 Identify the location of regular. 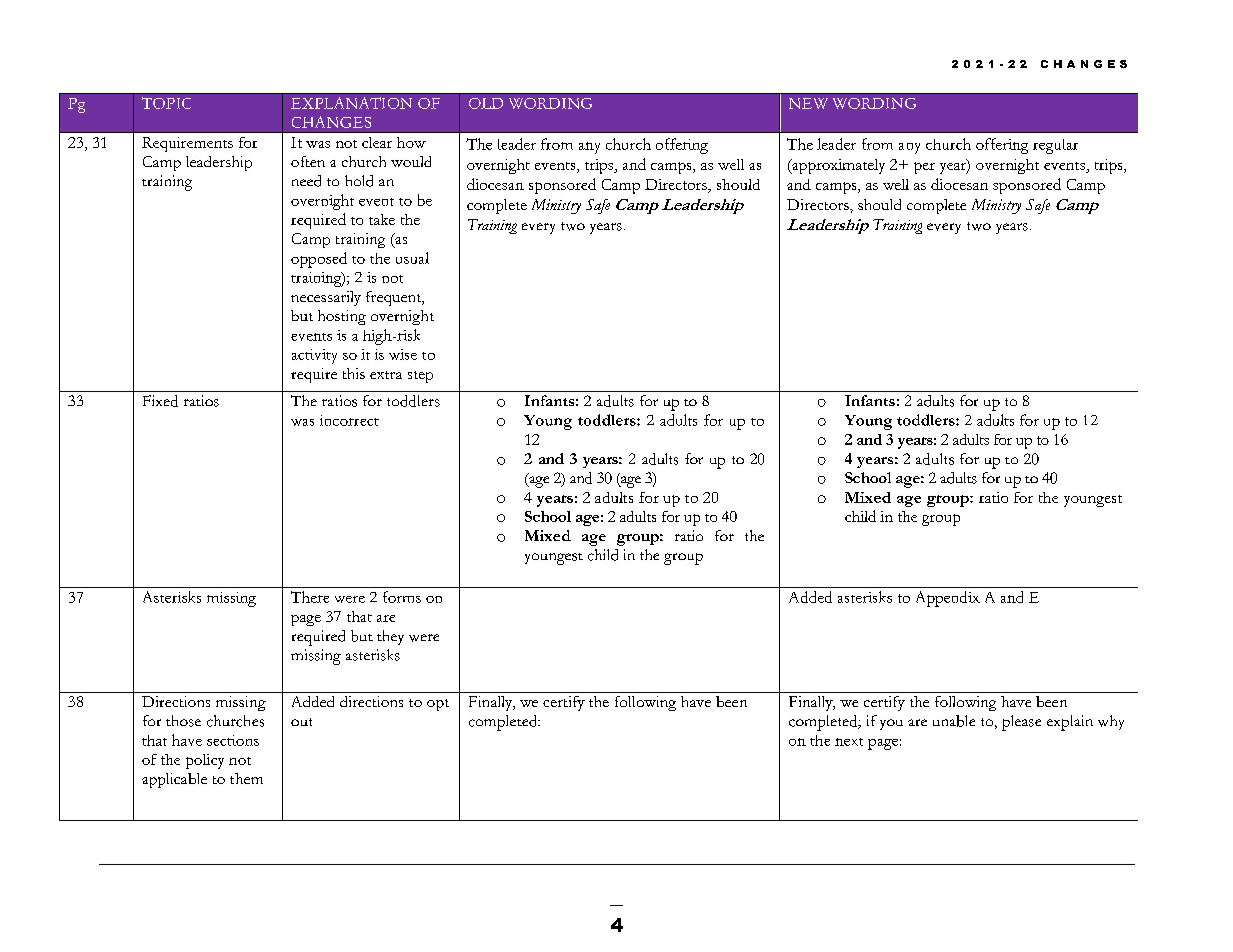
(1055, 146).
